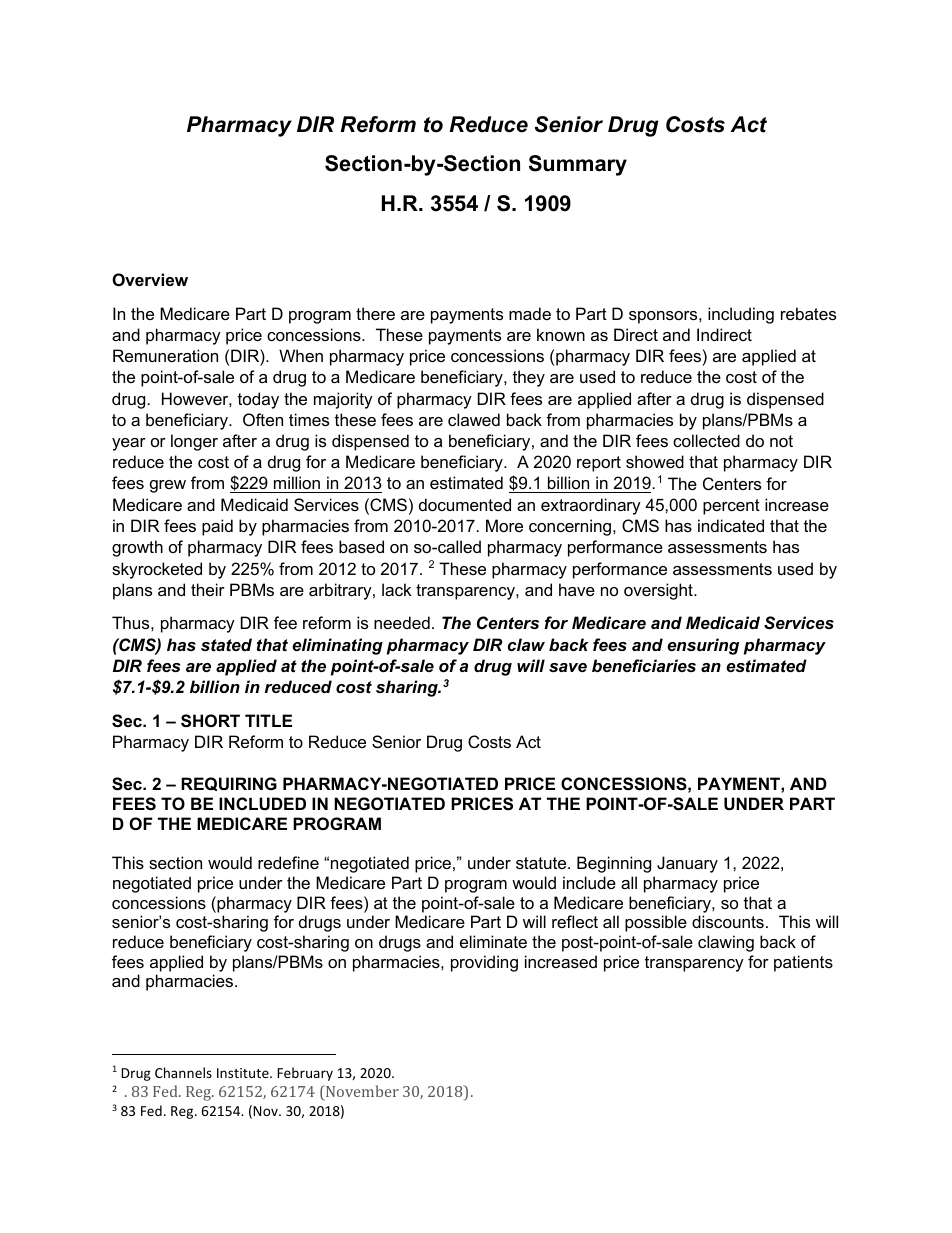 The image size is (952, 1233). I want to click on Summary, so click(578, 165).
